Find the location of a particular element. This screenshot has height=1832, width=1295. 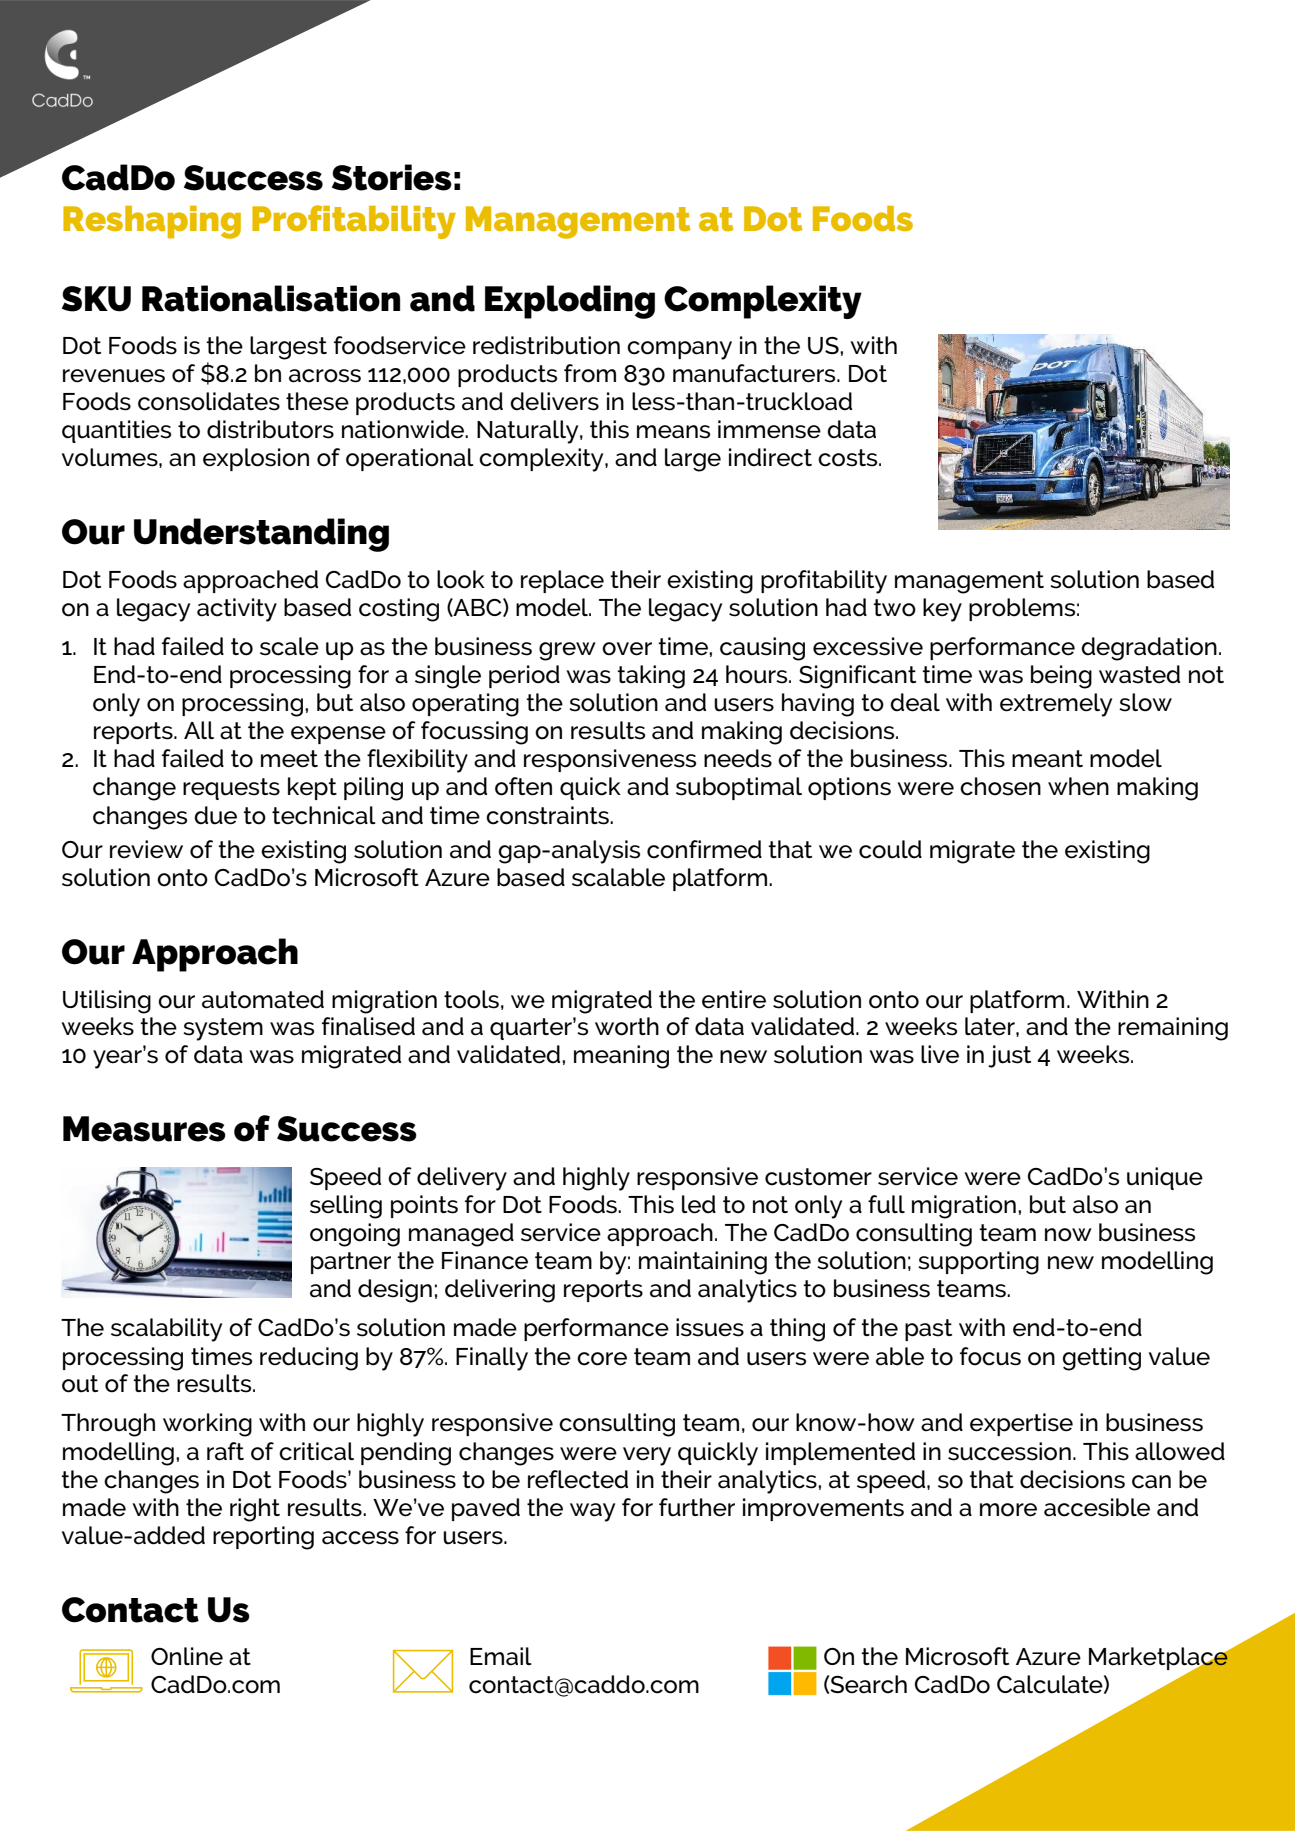

review is located at coordinates (146, 849).
